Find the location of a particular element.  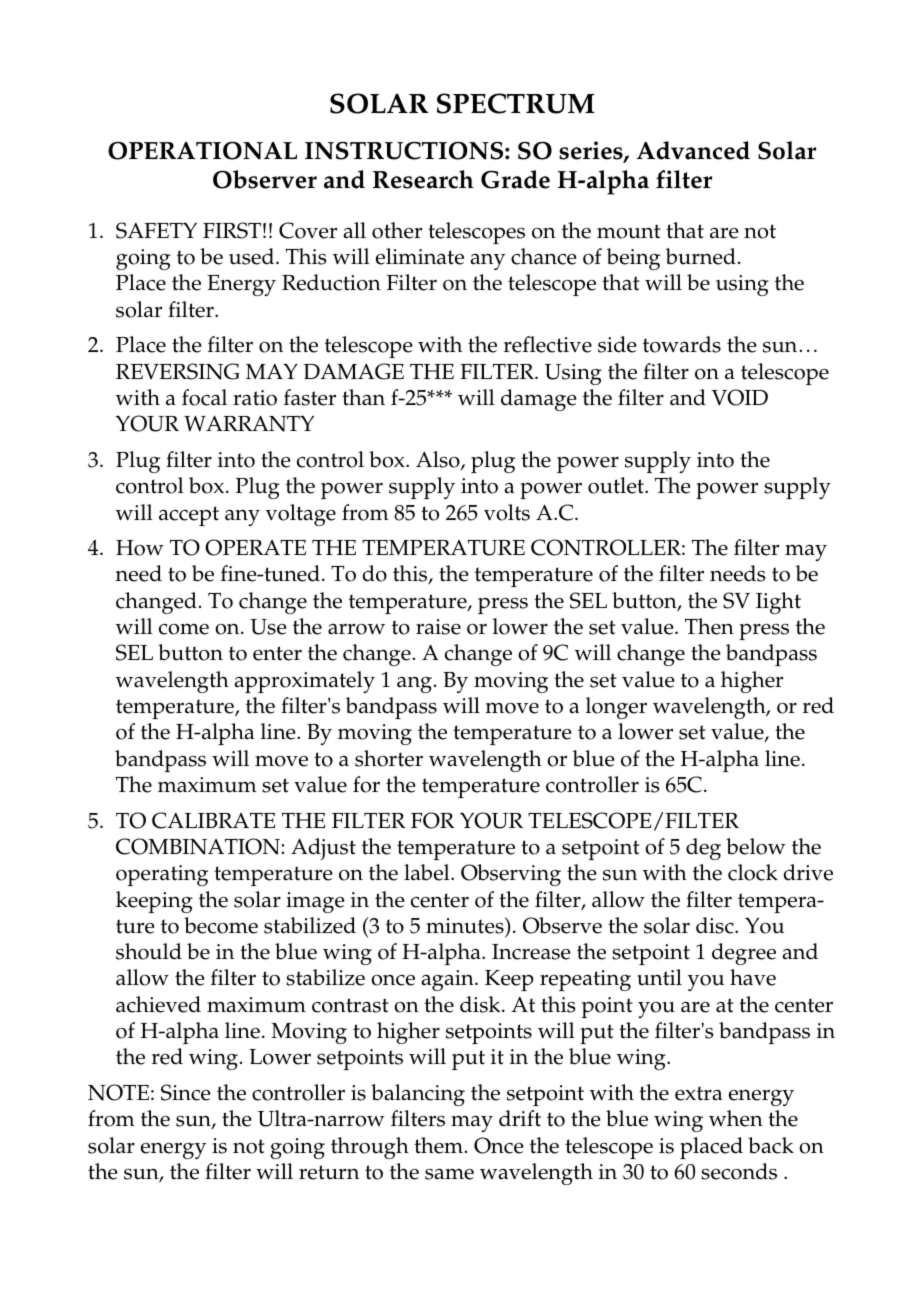

approximately is located at coordinates (304, 682).
